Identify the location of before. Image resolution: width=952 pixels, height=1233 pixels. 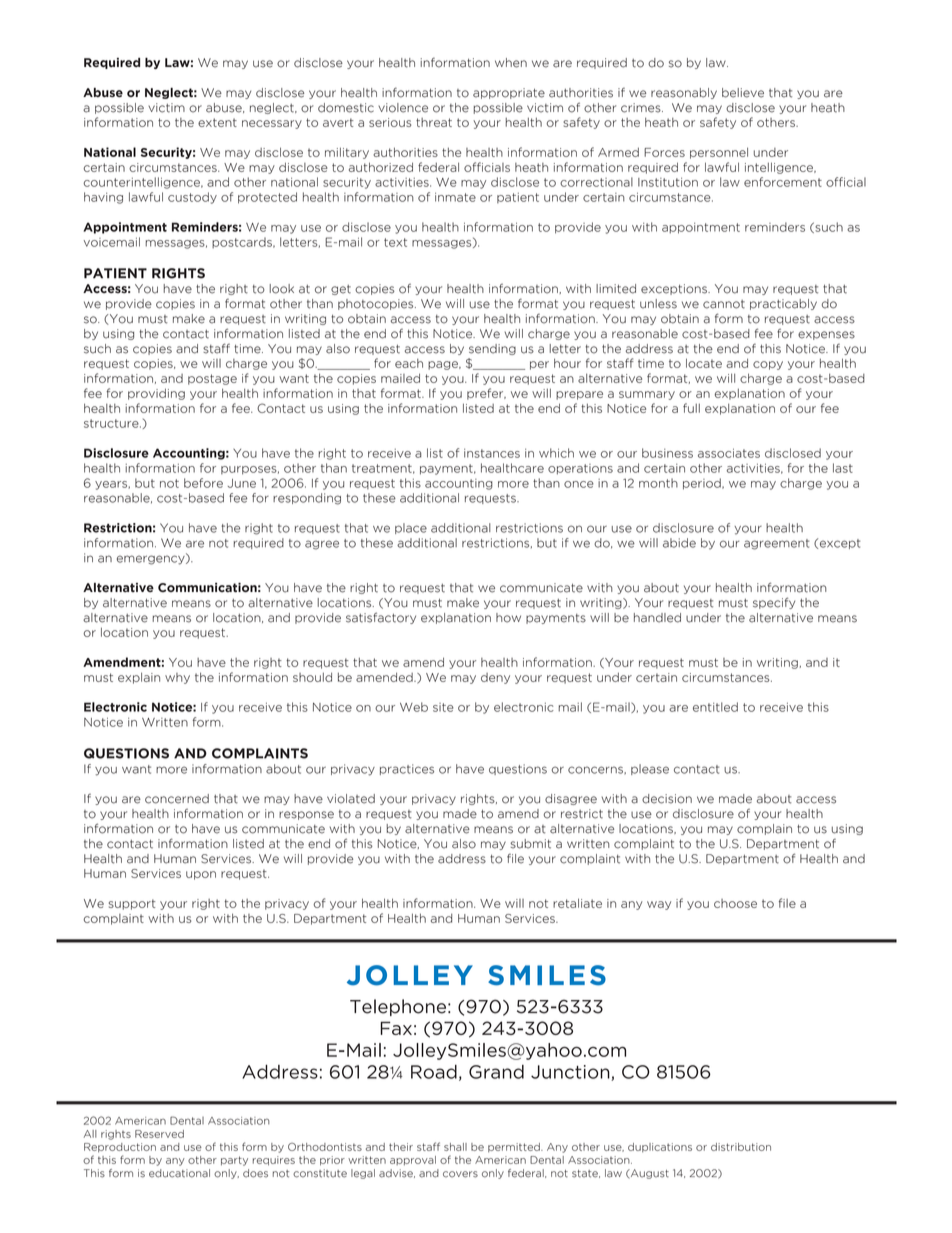
(203, 483).
